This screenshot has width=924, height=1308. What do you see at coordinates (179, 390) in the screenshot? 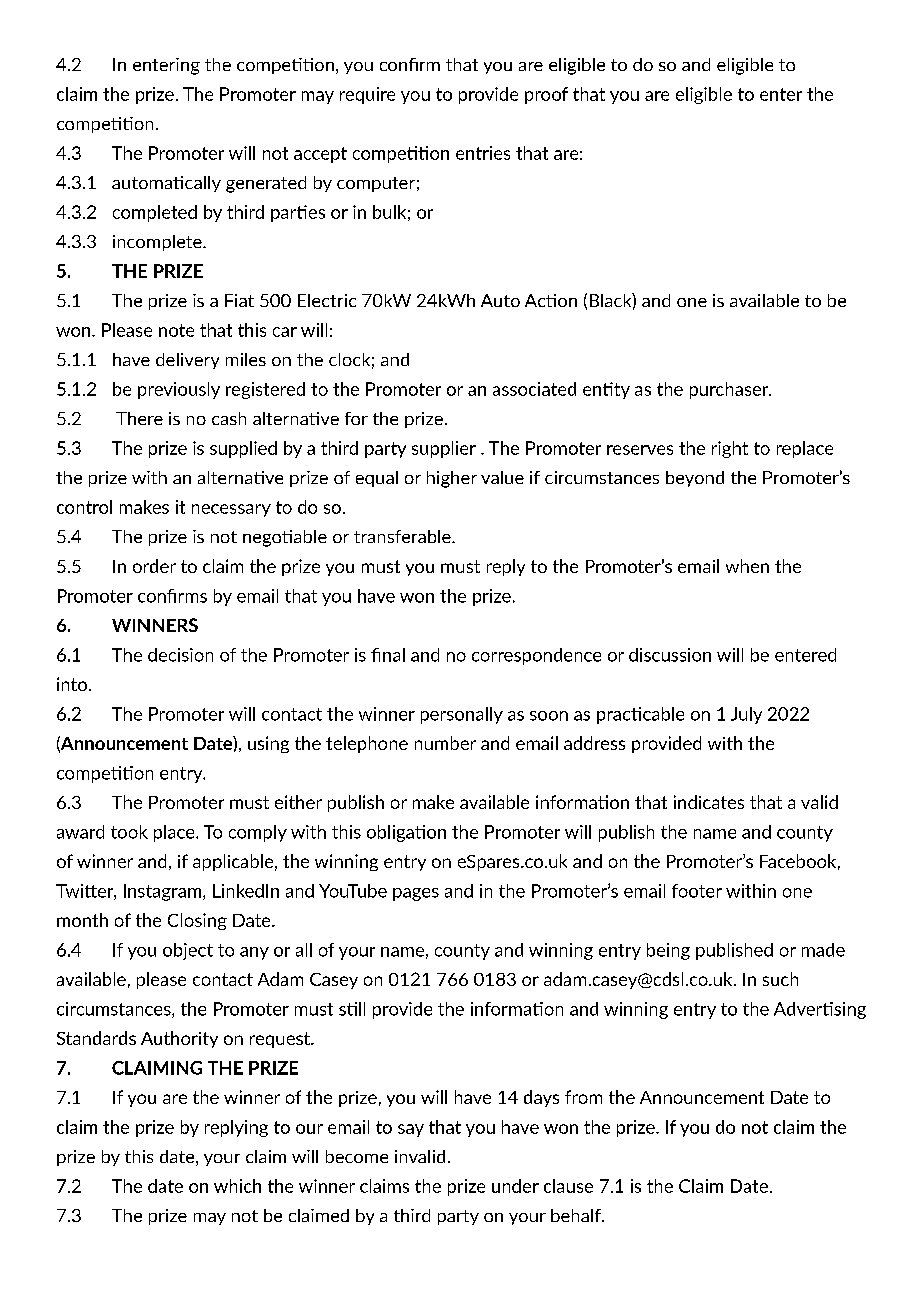
I see `previously` at bounding box center [179, 390].
